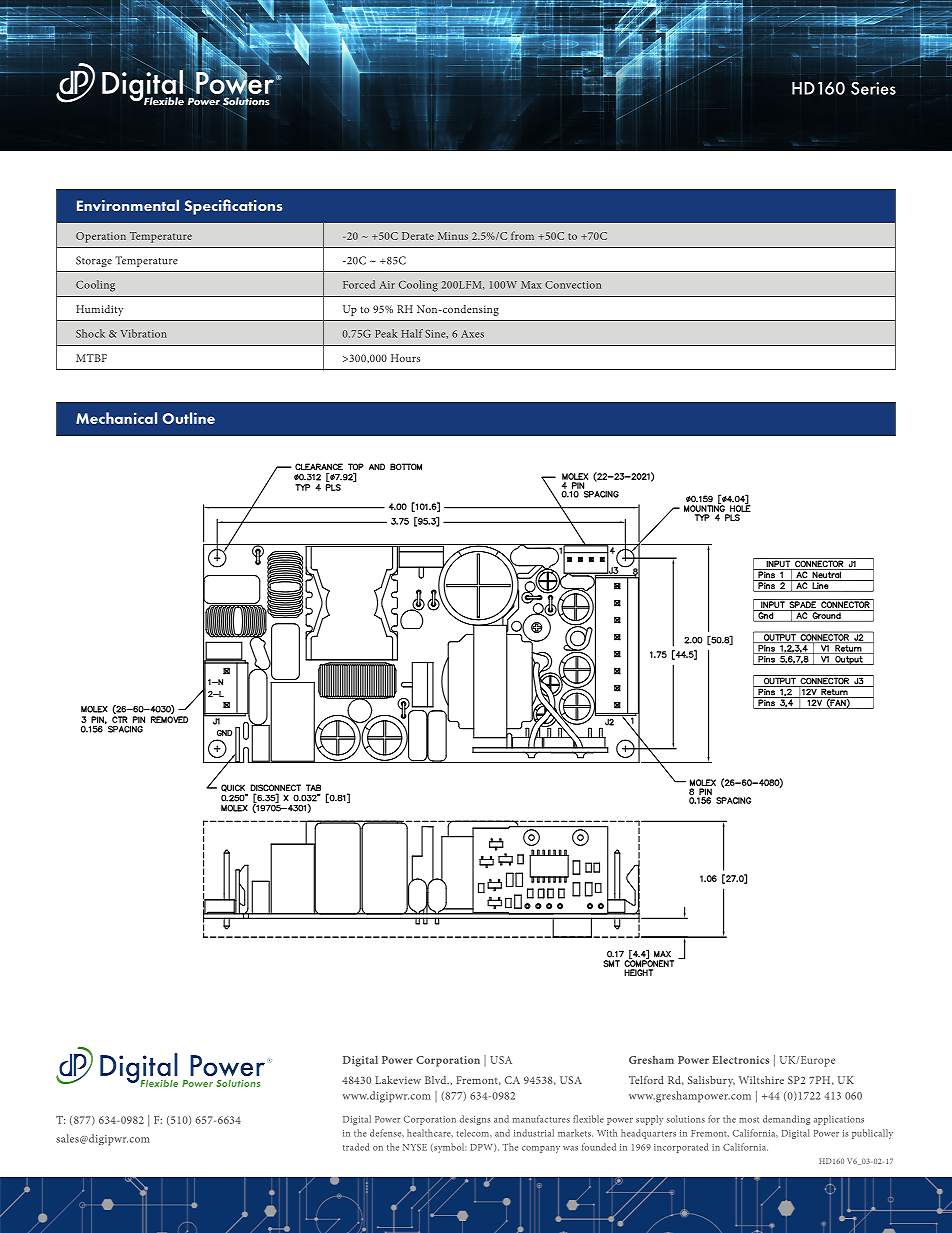 The image size is (952, 1233). Describe the element at coordinates (873, 88) in the screenshot. I see `Series` at that location.
